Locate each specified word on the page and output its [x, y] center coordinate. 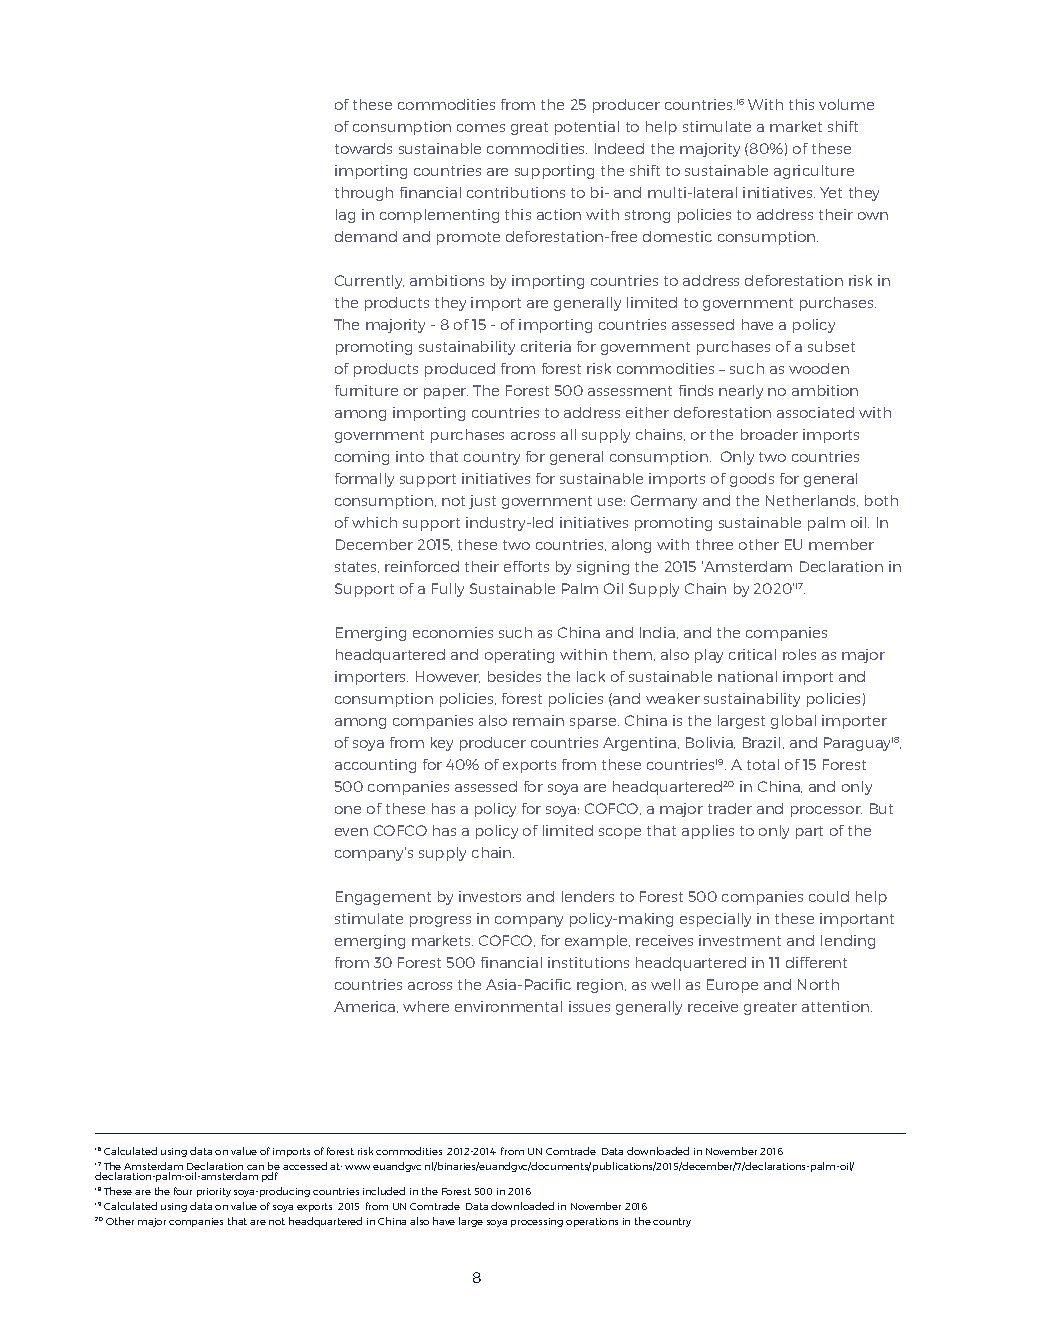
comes [481, 128]
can [255, 1167]
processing [537, 1222]
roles [799, 654]
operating [519, 656]
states [357, 567]
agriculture [814, 172]
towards [363, 148]
